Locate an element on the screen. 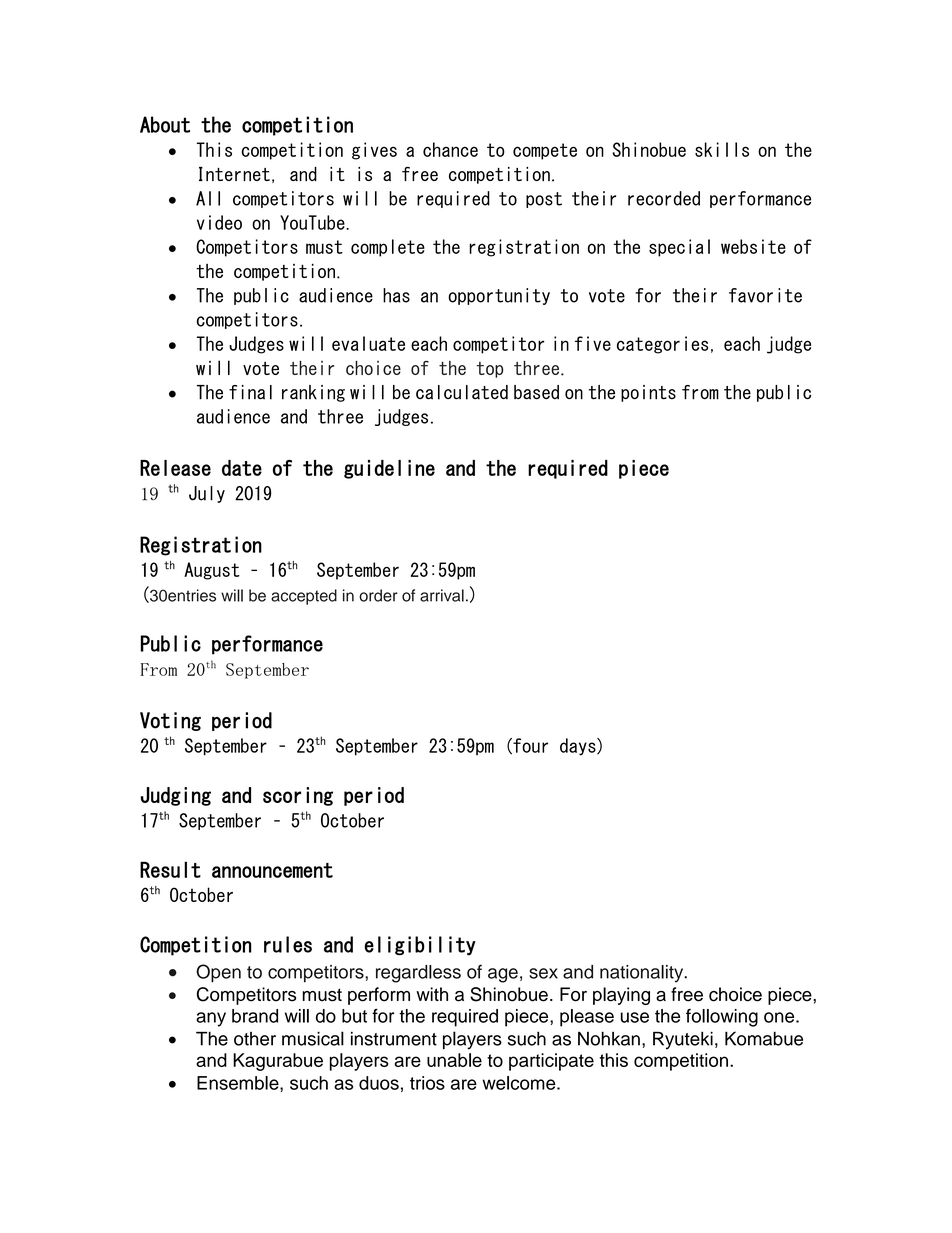 The image size is (952, 1233). unable is located at coordinates (454, 1060).
